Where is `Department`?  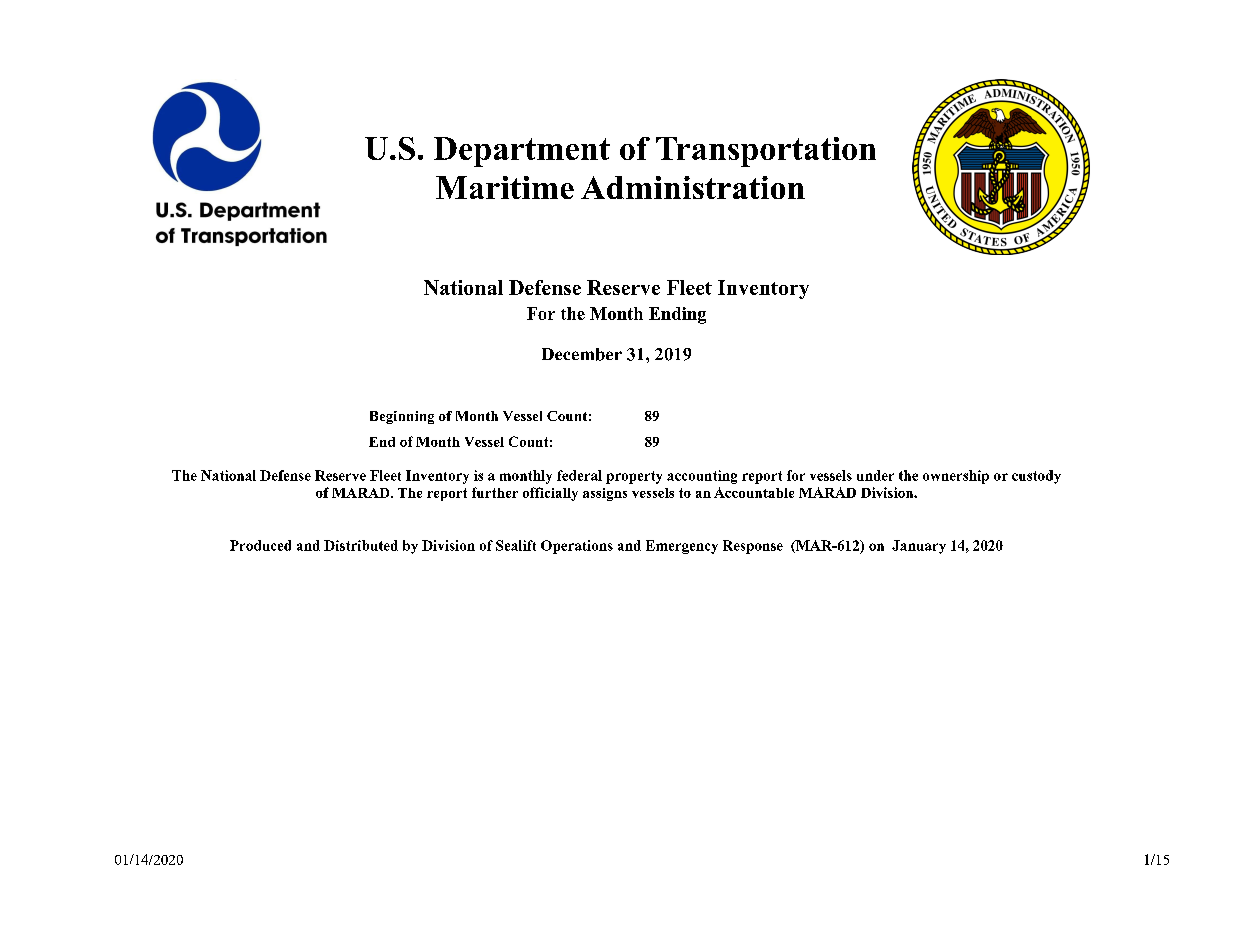
Department is located at coordinates (522, 152).
